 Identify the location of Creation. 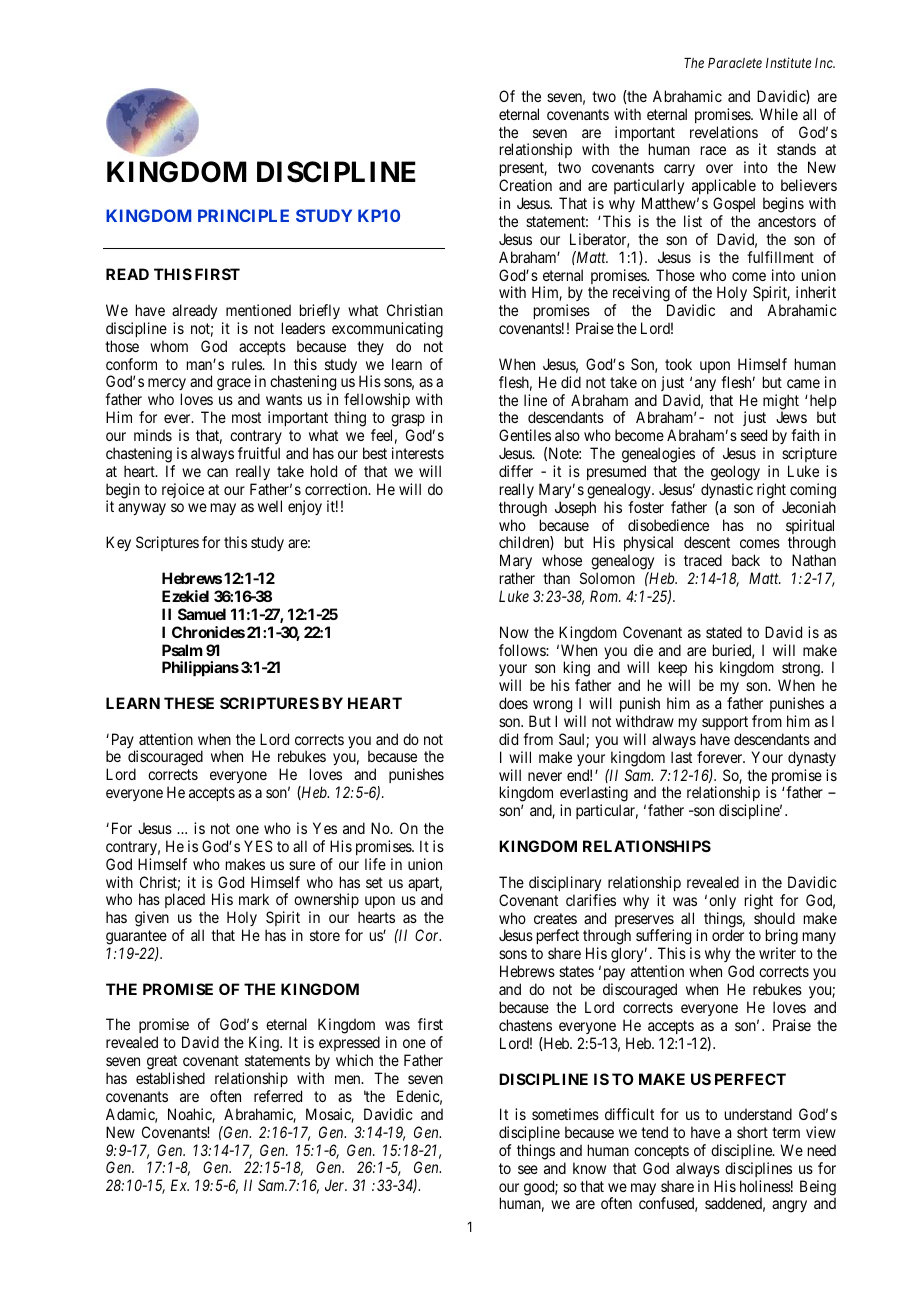
(525, 185).
